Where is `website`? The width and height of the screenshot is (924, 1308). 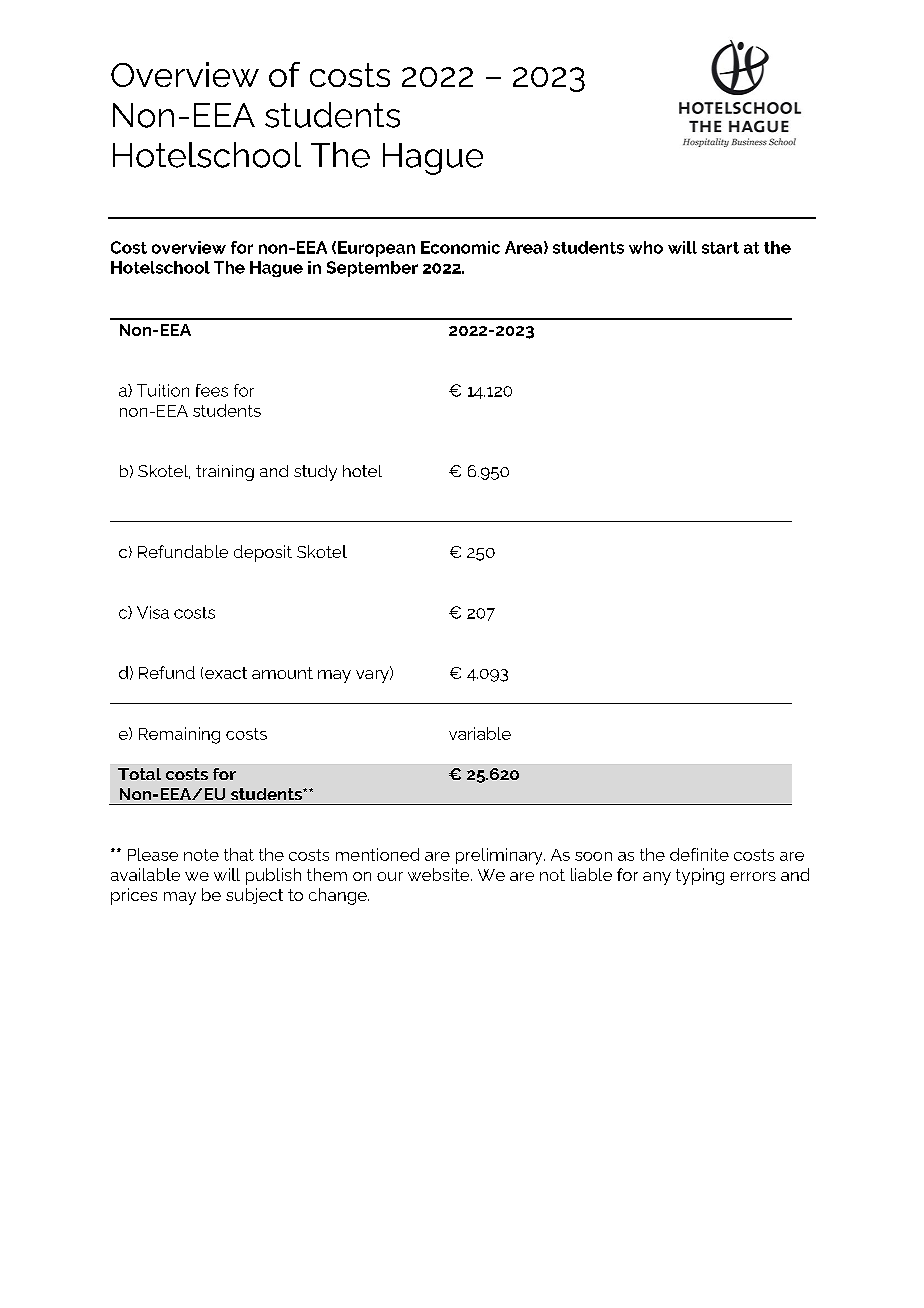
website is located at coordinates (440, 874).
